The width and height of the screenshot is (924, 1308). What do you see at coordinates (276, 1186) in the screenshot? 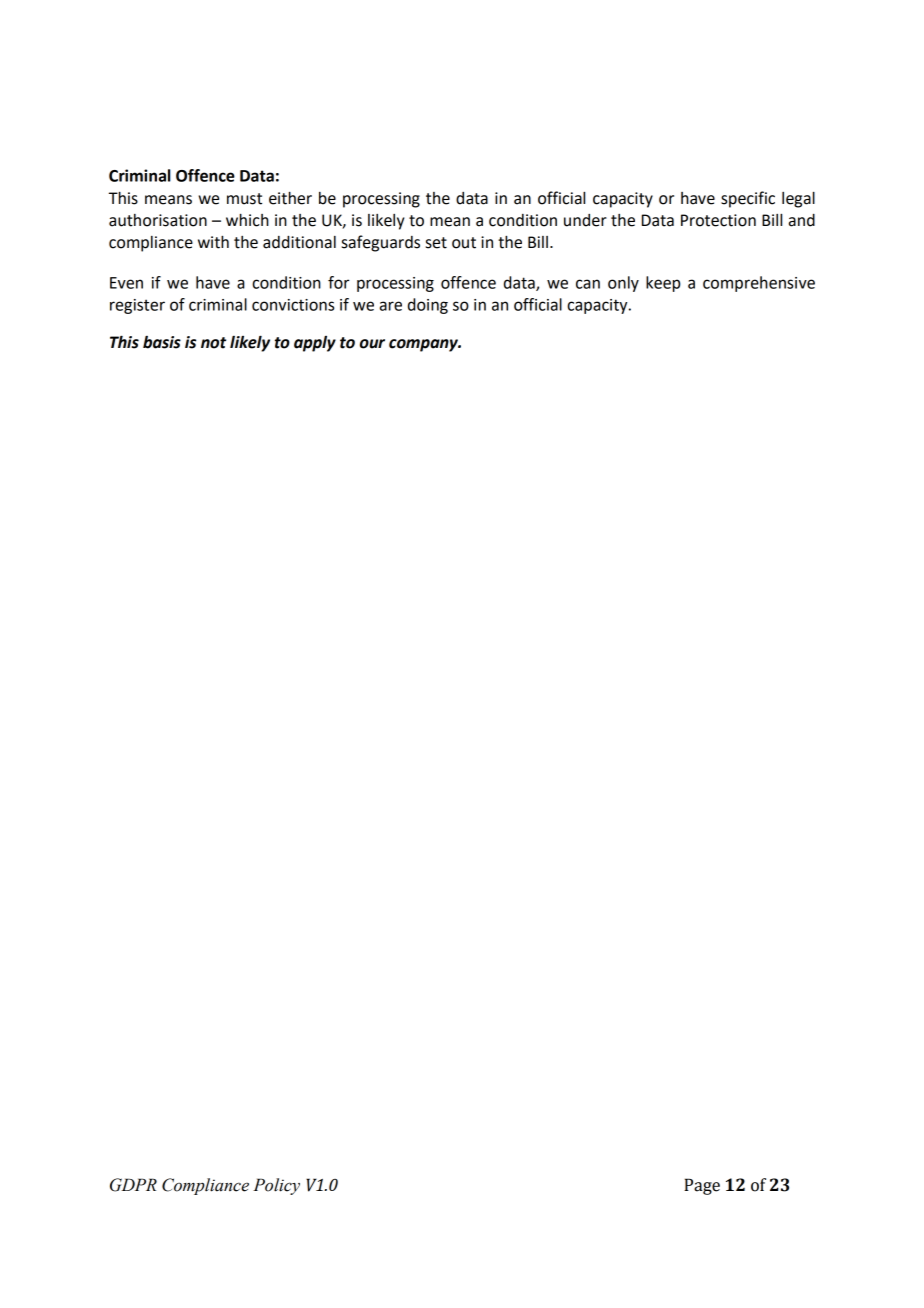
I see `Policy` at bounding box center [276, 1186].
